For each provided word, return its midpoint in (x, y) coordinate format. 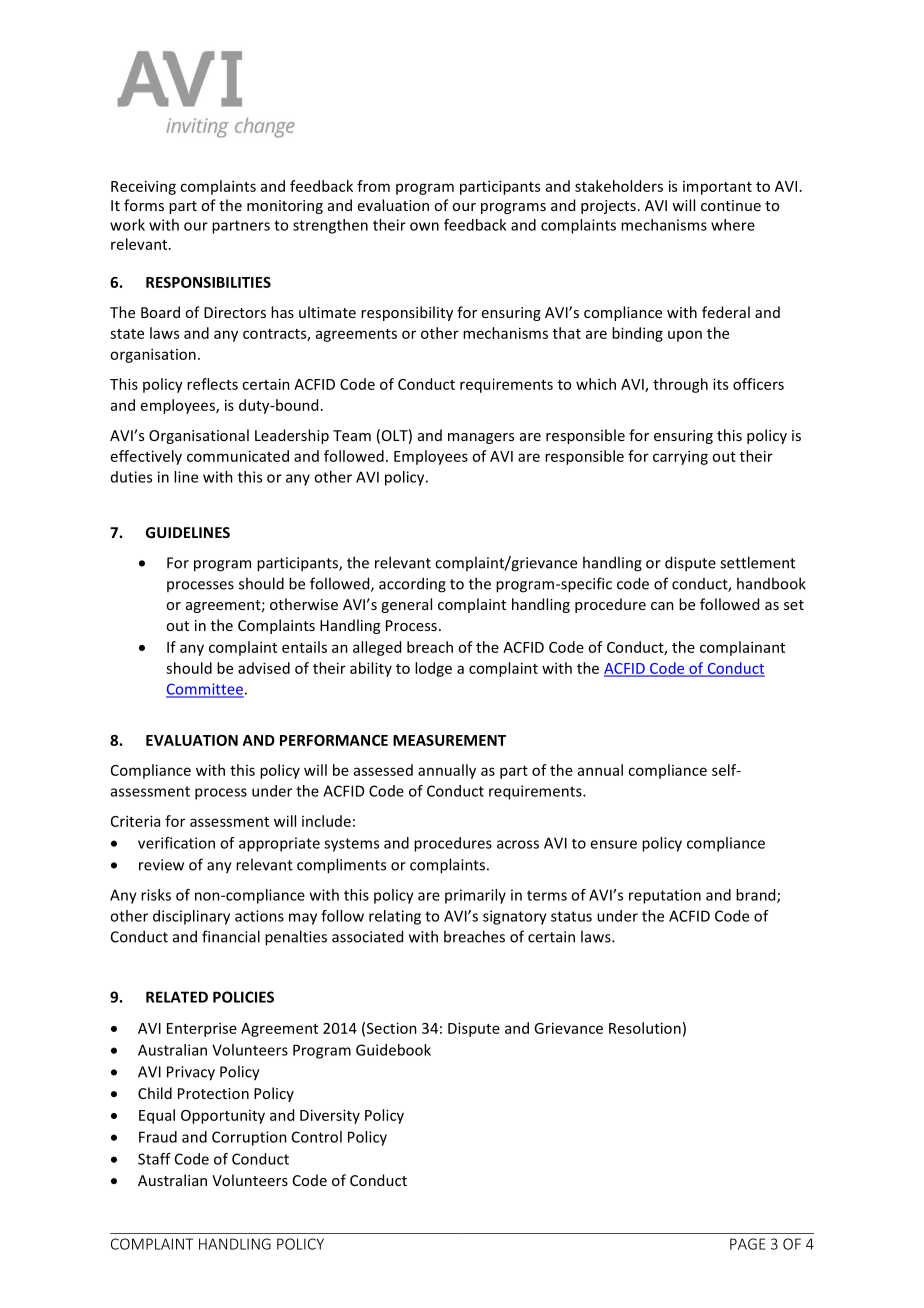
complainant (742, 648)
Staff (154, 1159)
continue (731, 205)
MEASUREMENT (449, 740)
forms (144, 205)
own (424, 226)
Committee (205, 690)
